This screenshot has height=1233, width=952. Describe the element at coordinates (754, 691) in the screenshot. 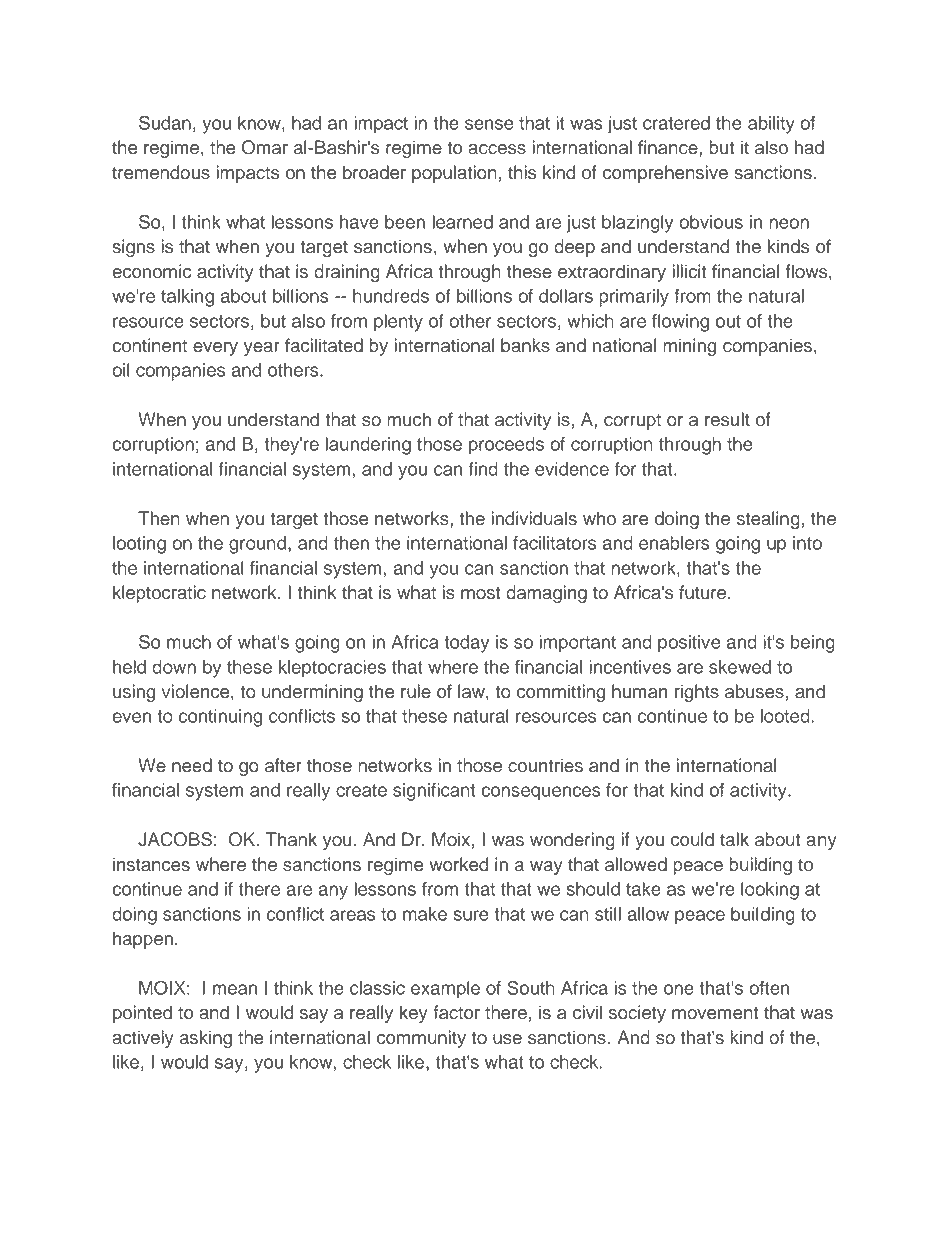

I see `abuses` at that location.
